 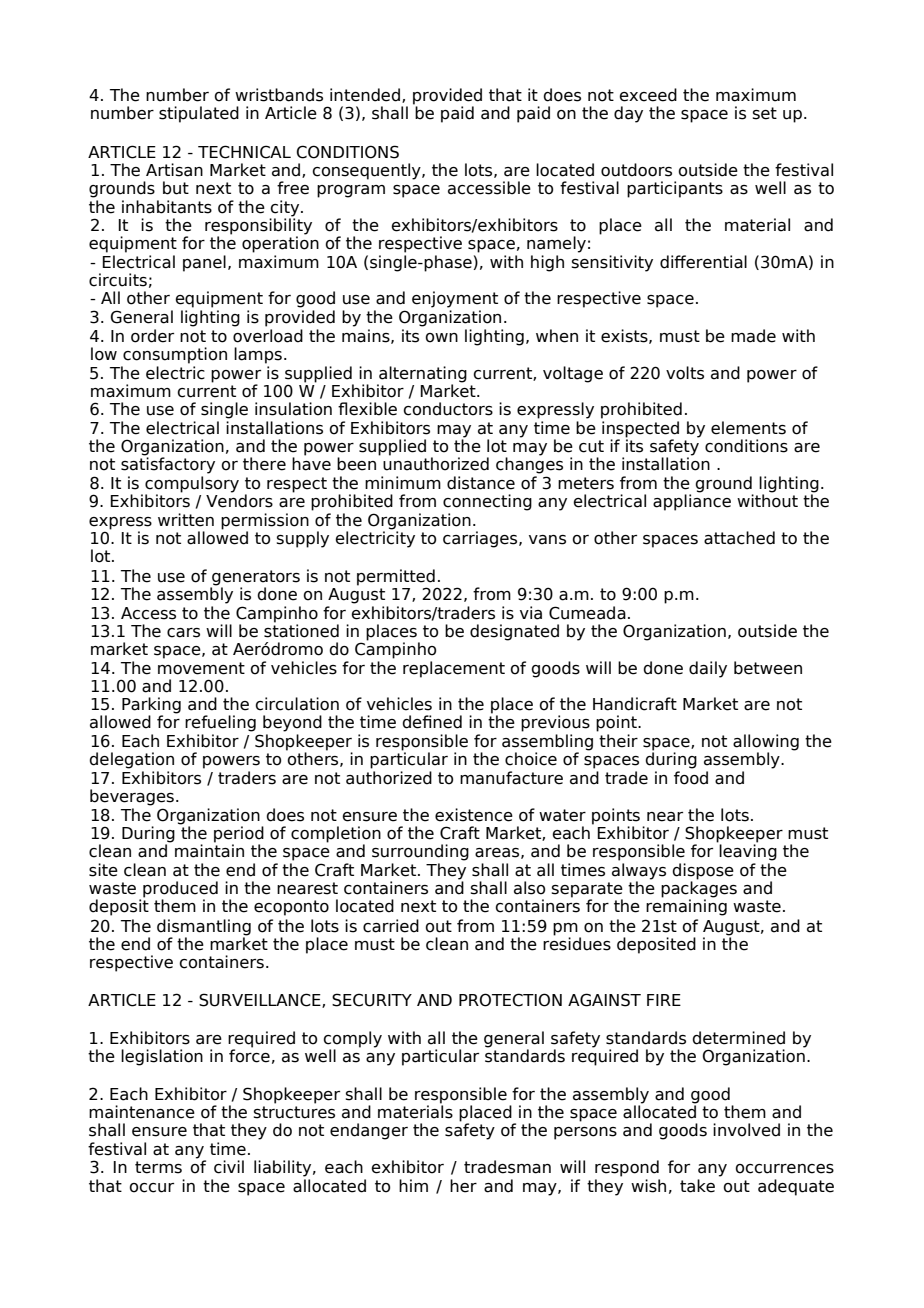 I want to click on civil, so click(x=229, y=1167).
